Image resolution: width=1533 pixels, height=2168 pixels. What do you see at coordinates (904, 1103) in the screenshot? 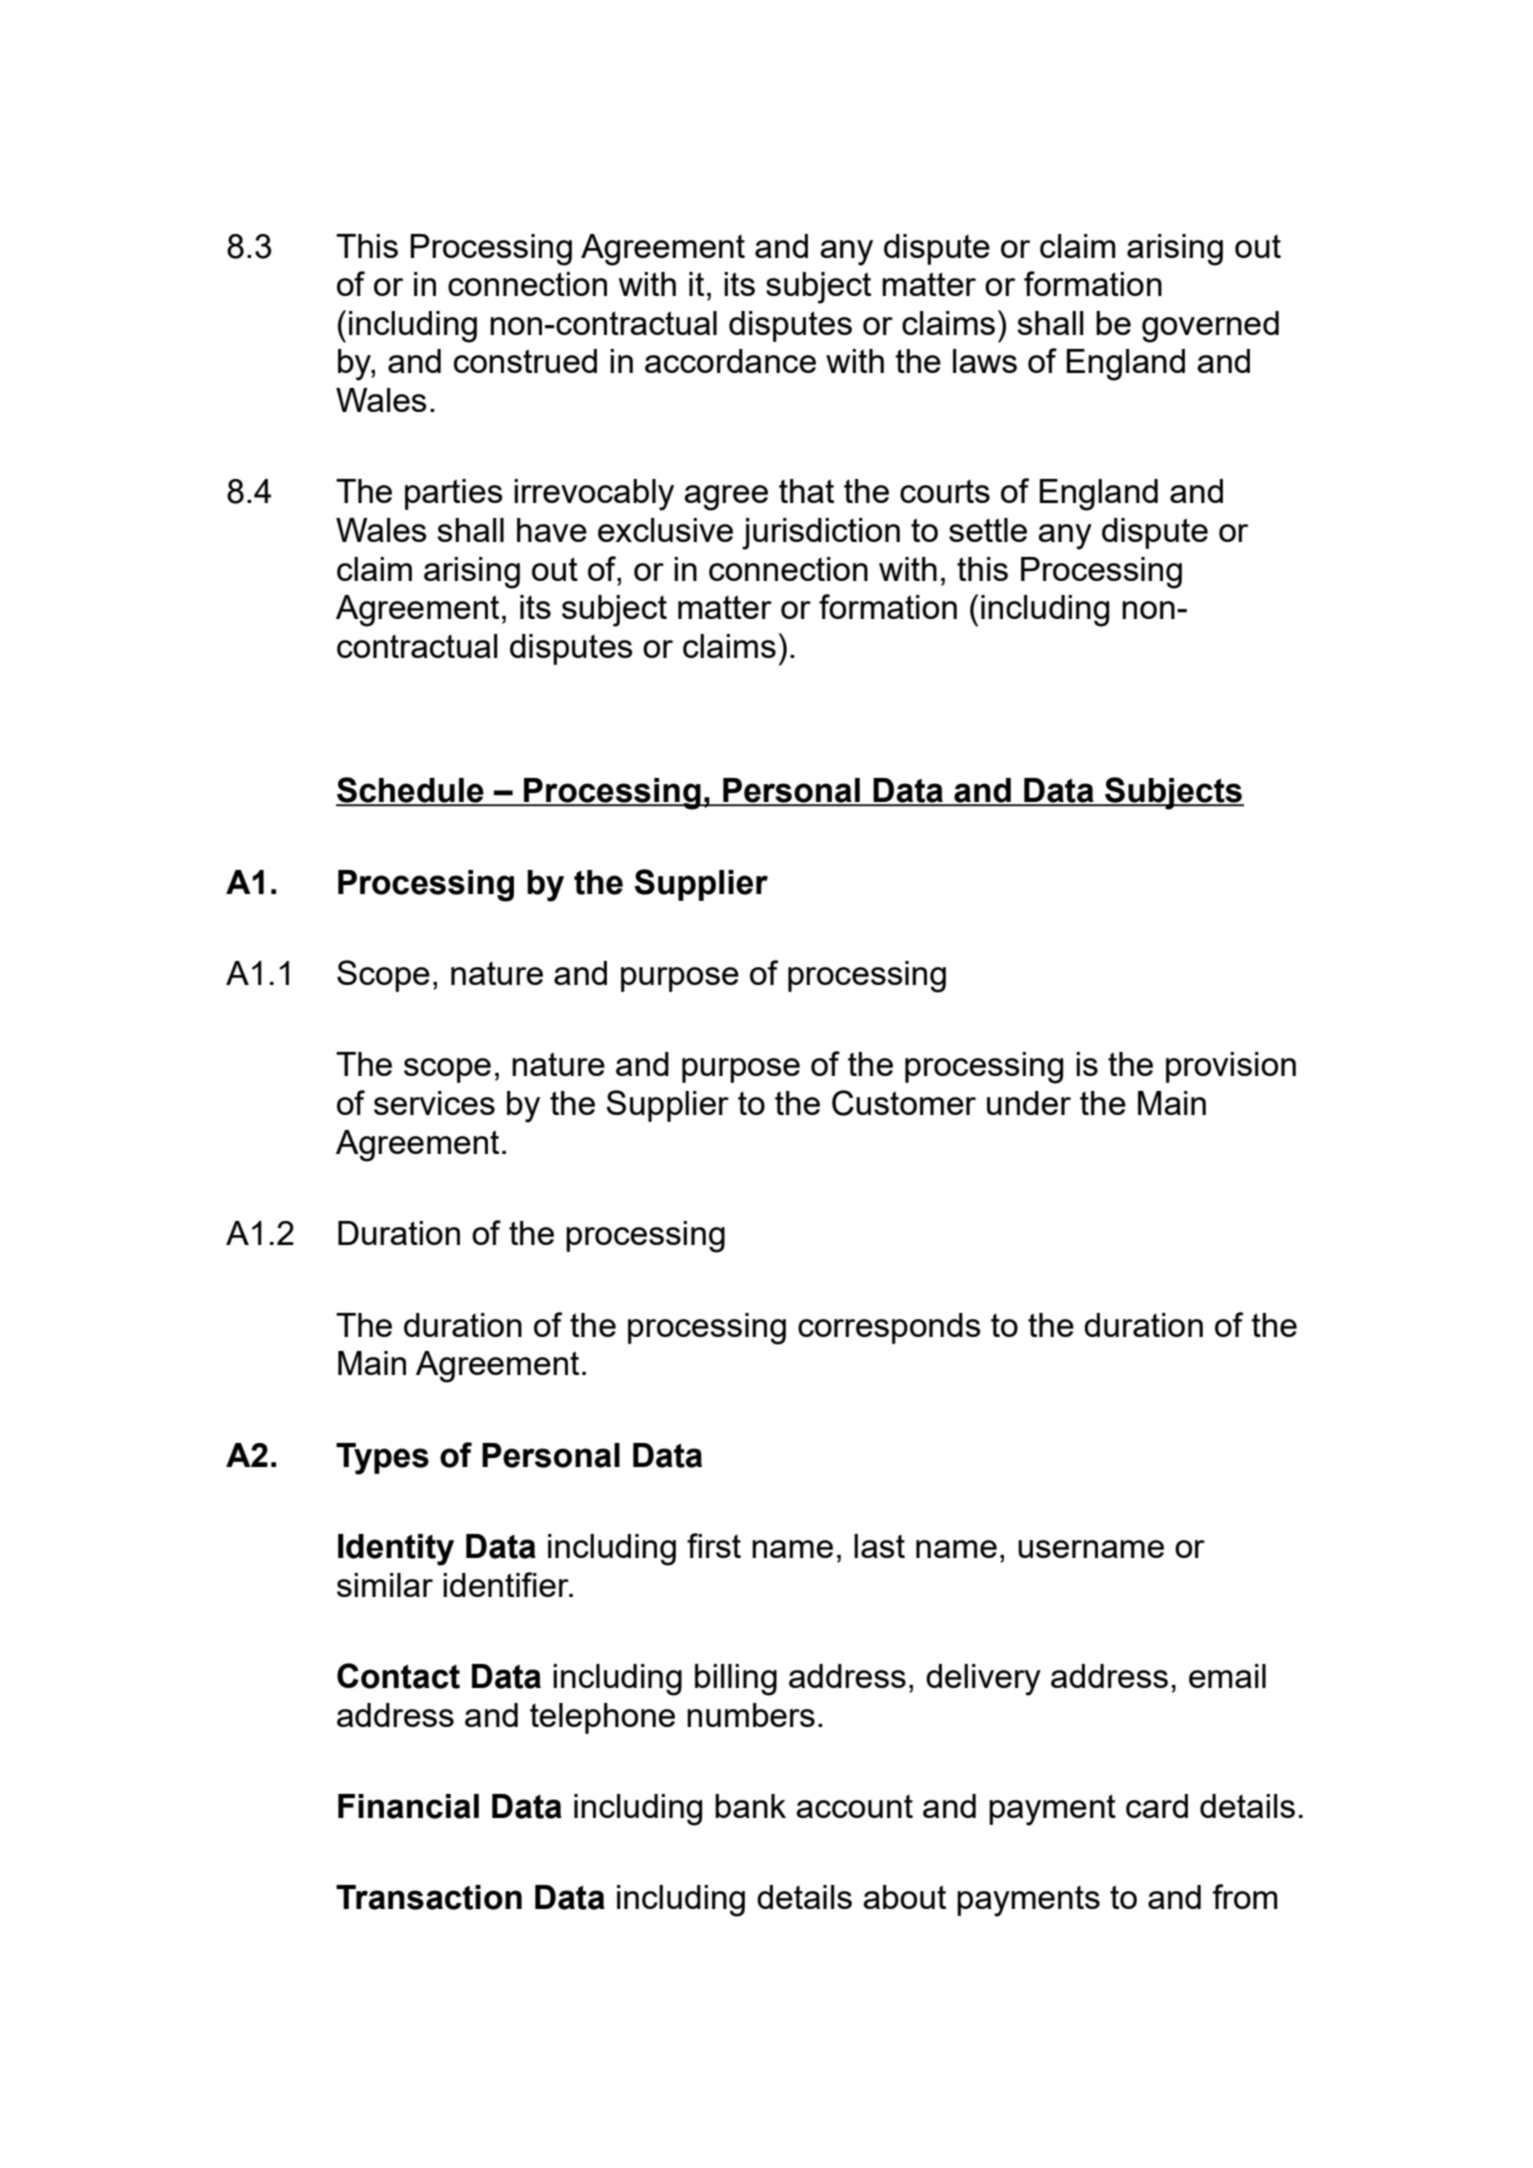
I see `Customer` at bounding box center [904, 1103].
